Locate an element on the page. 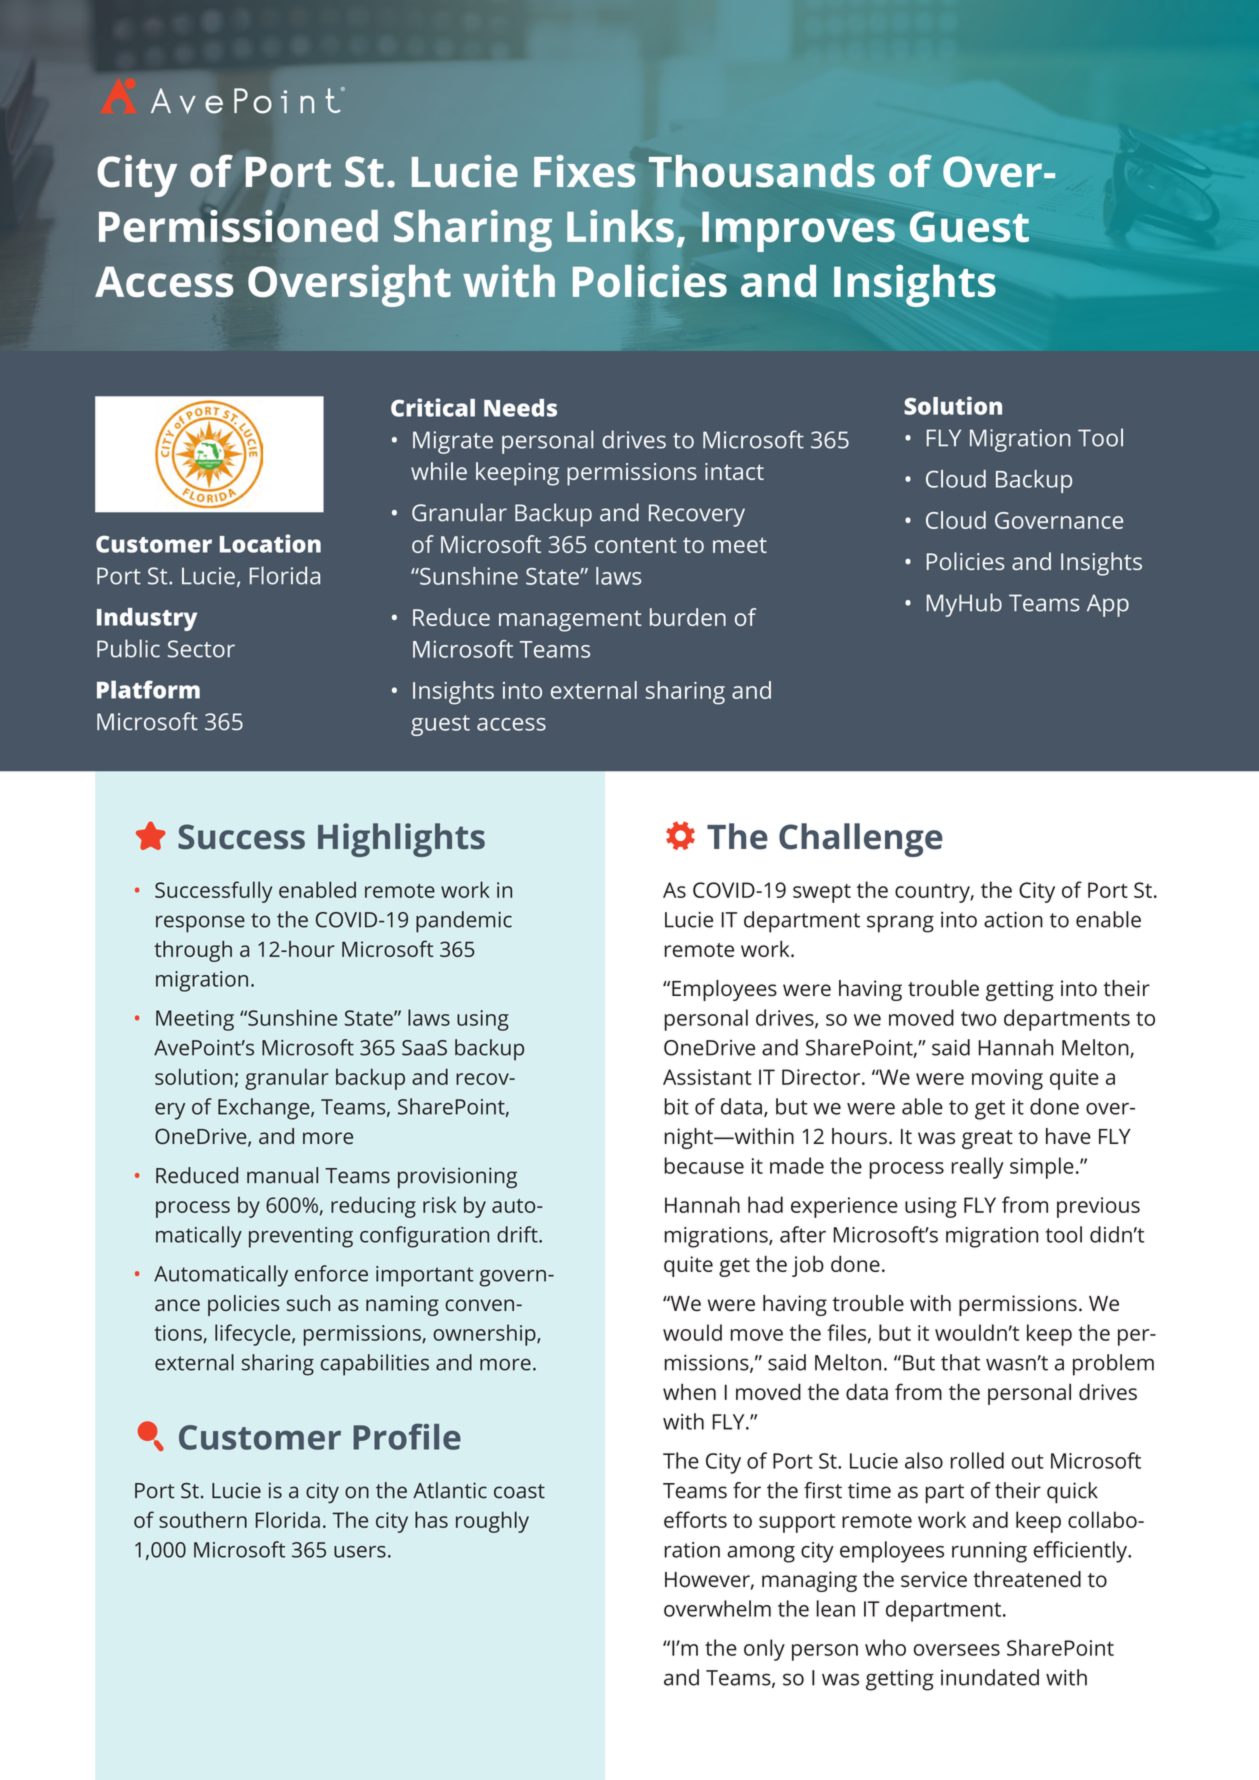 The width and height of the document is (1259, 1780). pandemic is located at coordinates (464, 922).
